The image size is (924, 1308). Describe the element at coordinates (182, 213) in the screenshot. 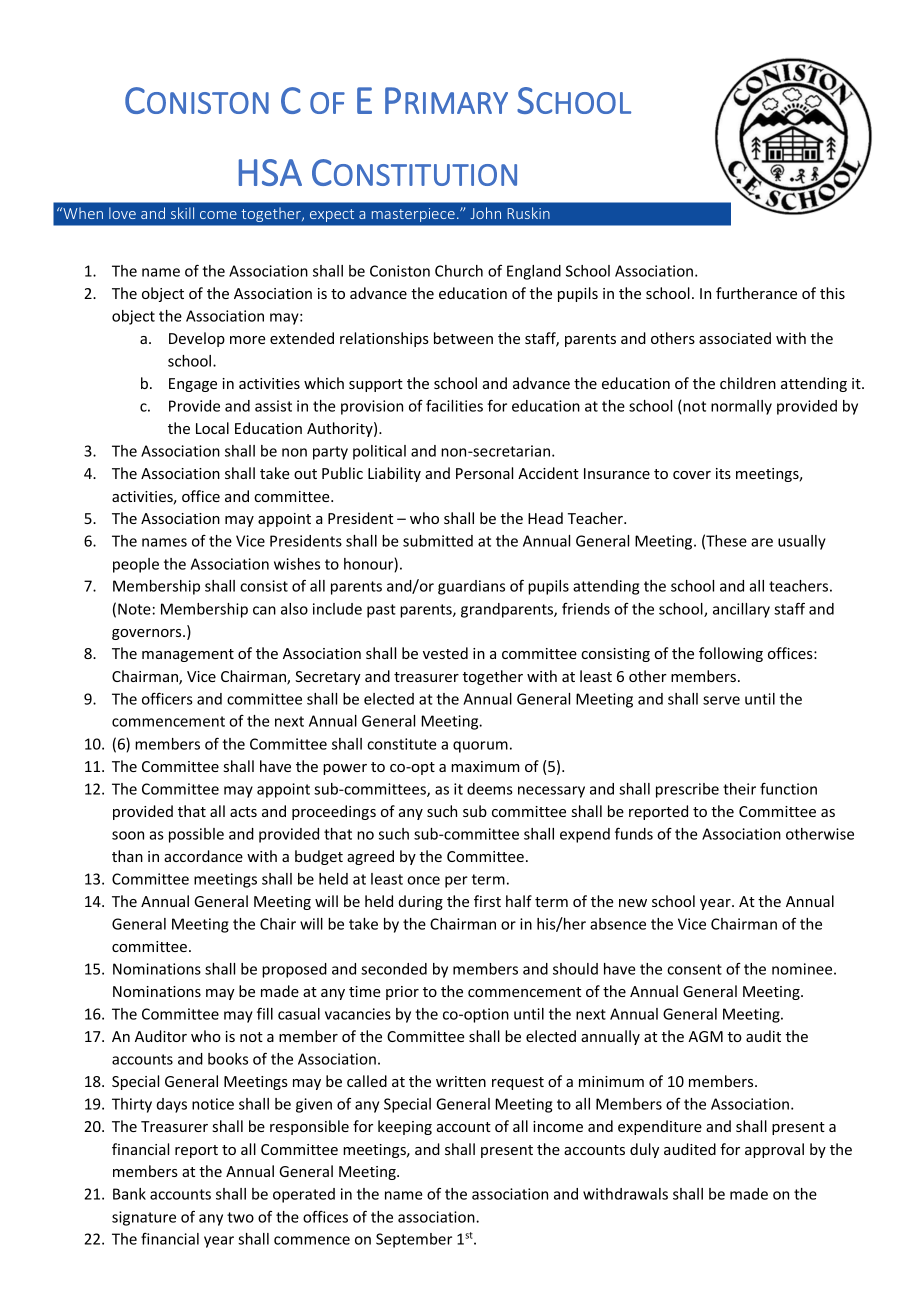

I see `skill` at that location.
